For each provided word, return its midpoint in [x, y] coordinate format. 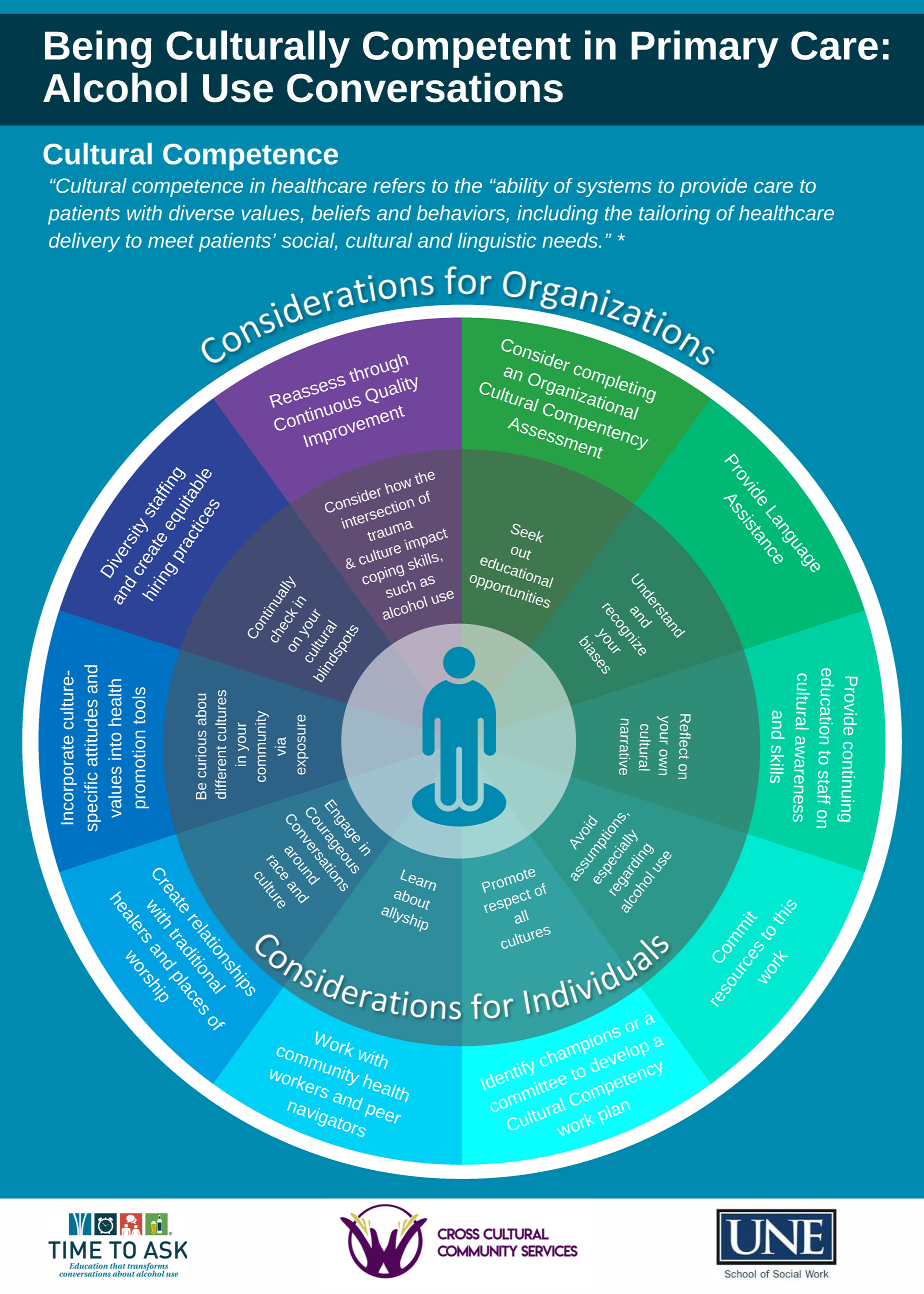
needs [571, 240]
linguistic [497, 242]
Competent [467, 49]
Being [98, 49]
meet [171, 241]
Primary [705, 49]
